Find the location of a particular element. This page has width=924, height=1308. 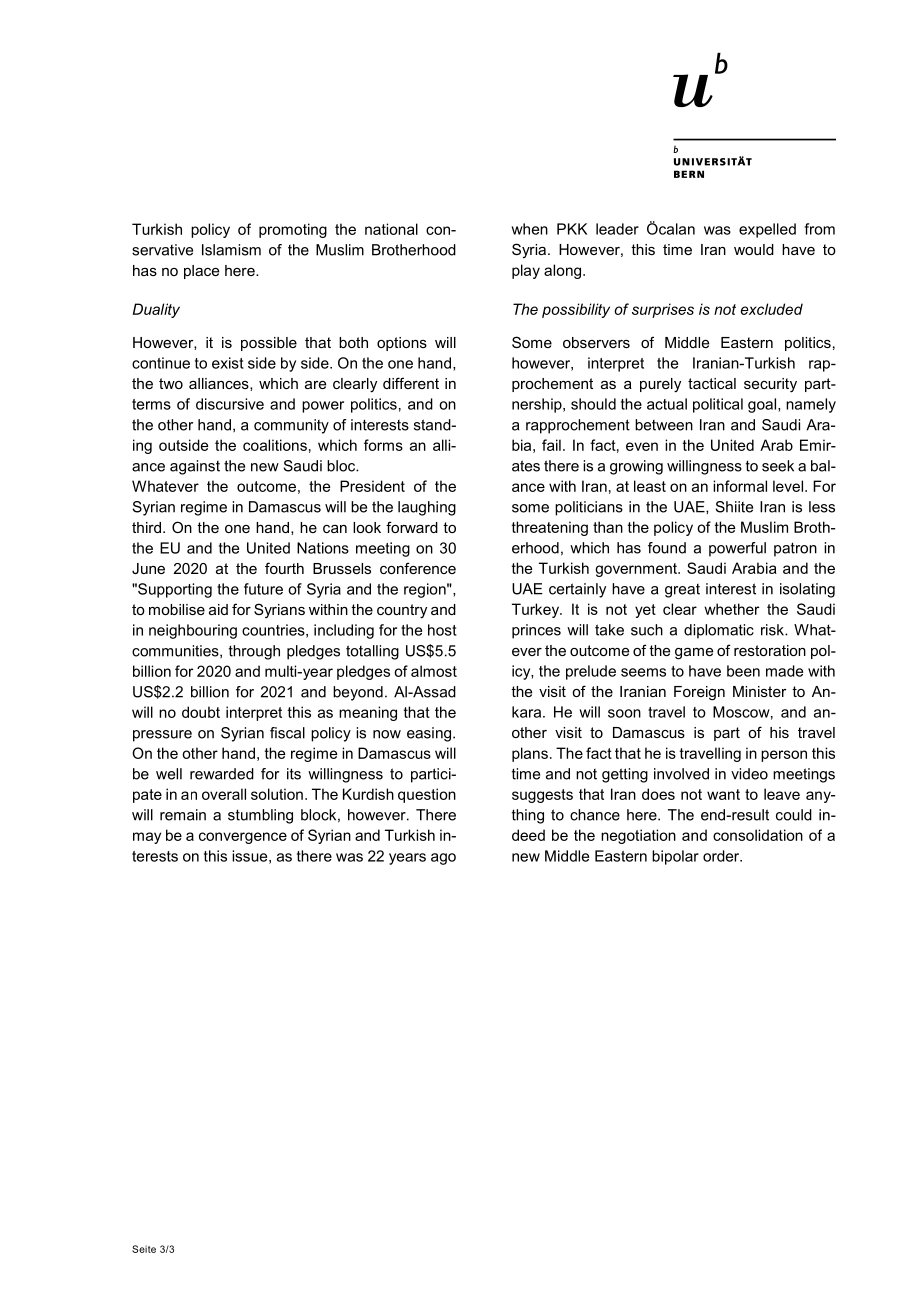

ago is located at coordinates (443, 859).
